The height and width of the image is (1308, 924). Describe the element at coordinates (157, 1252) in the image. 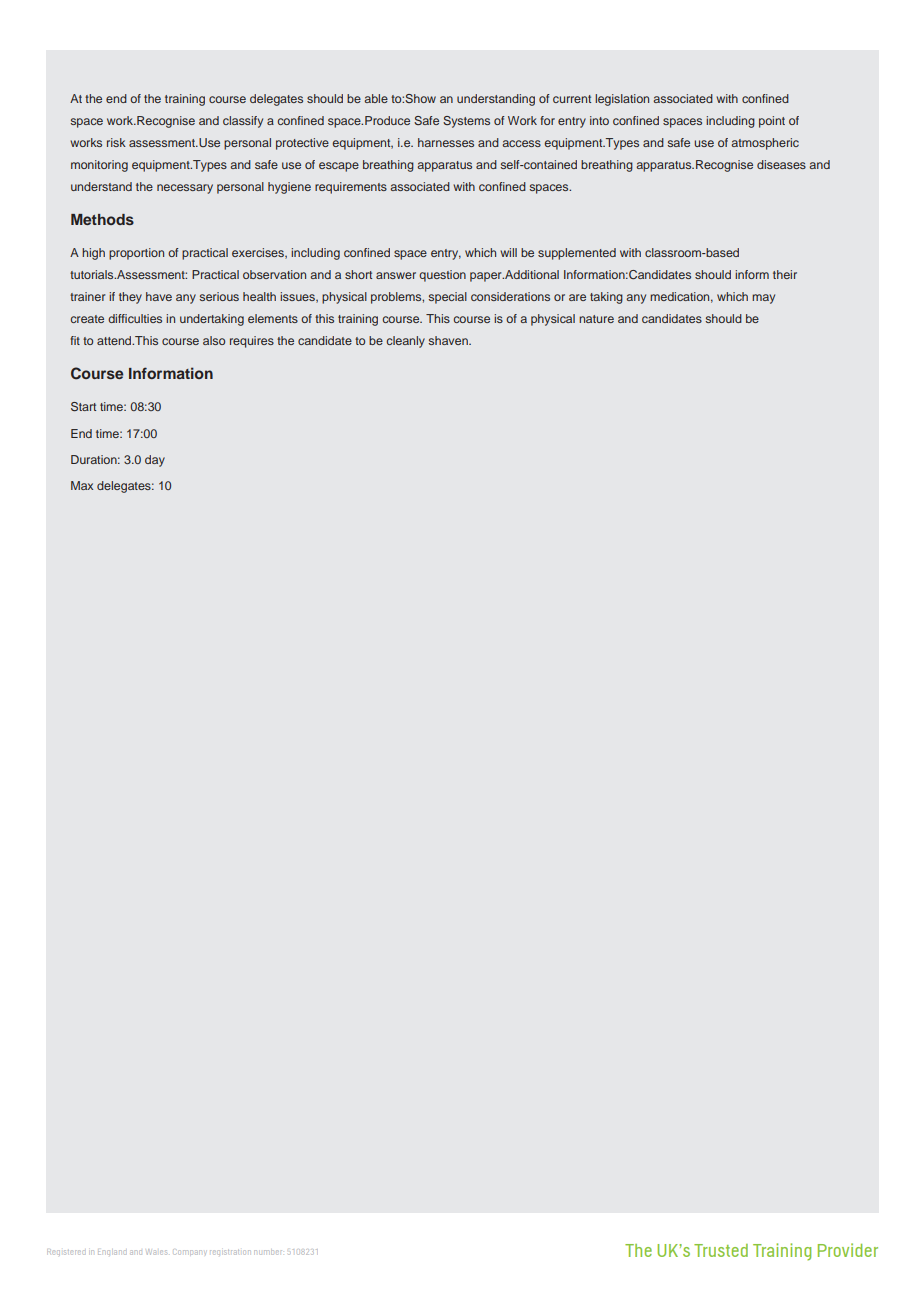

I see `Wales` at that location.
